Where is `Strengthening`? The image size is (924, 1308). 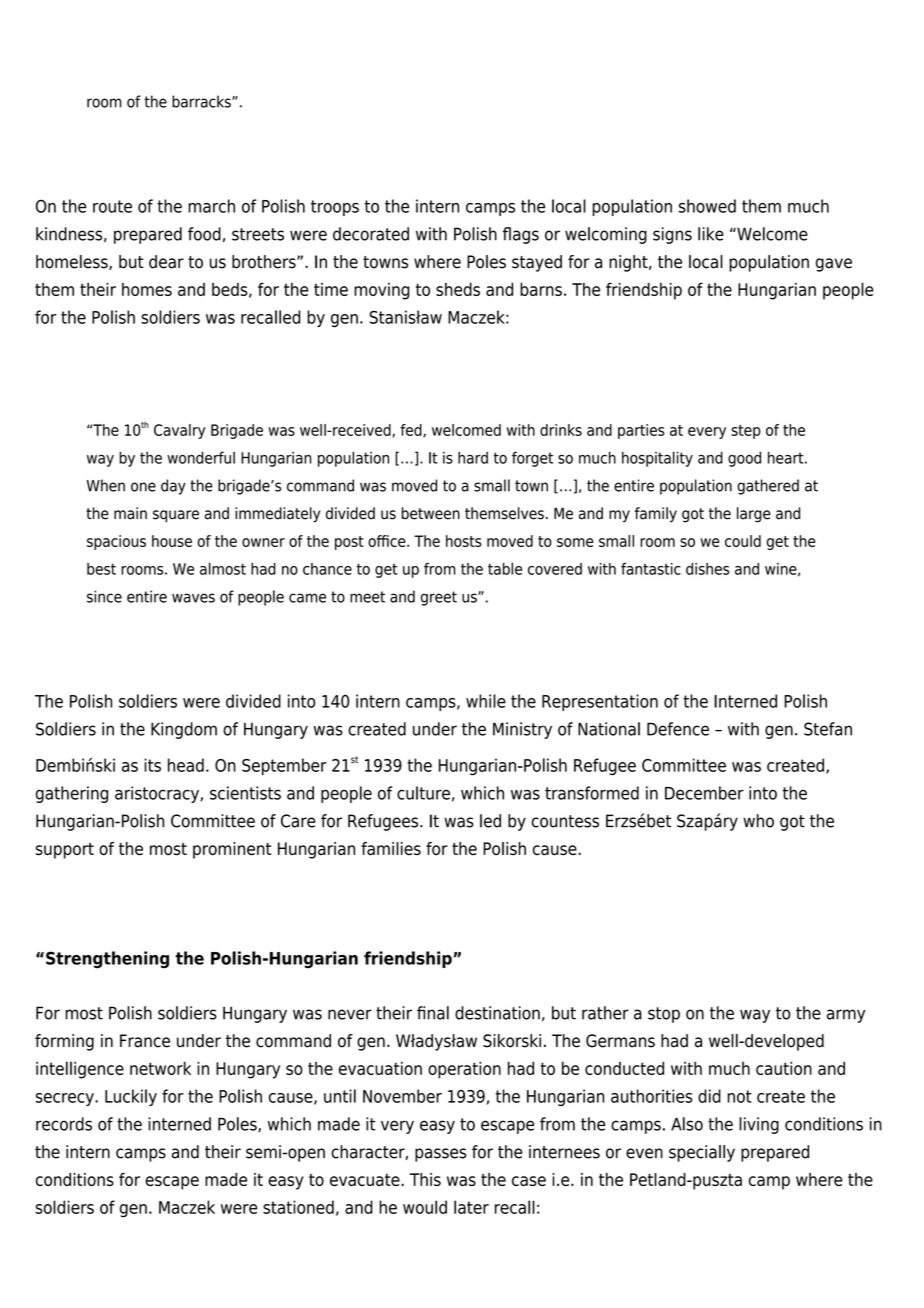 Strengthening is located at coordinates (107, 959).
